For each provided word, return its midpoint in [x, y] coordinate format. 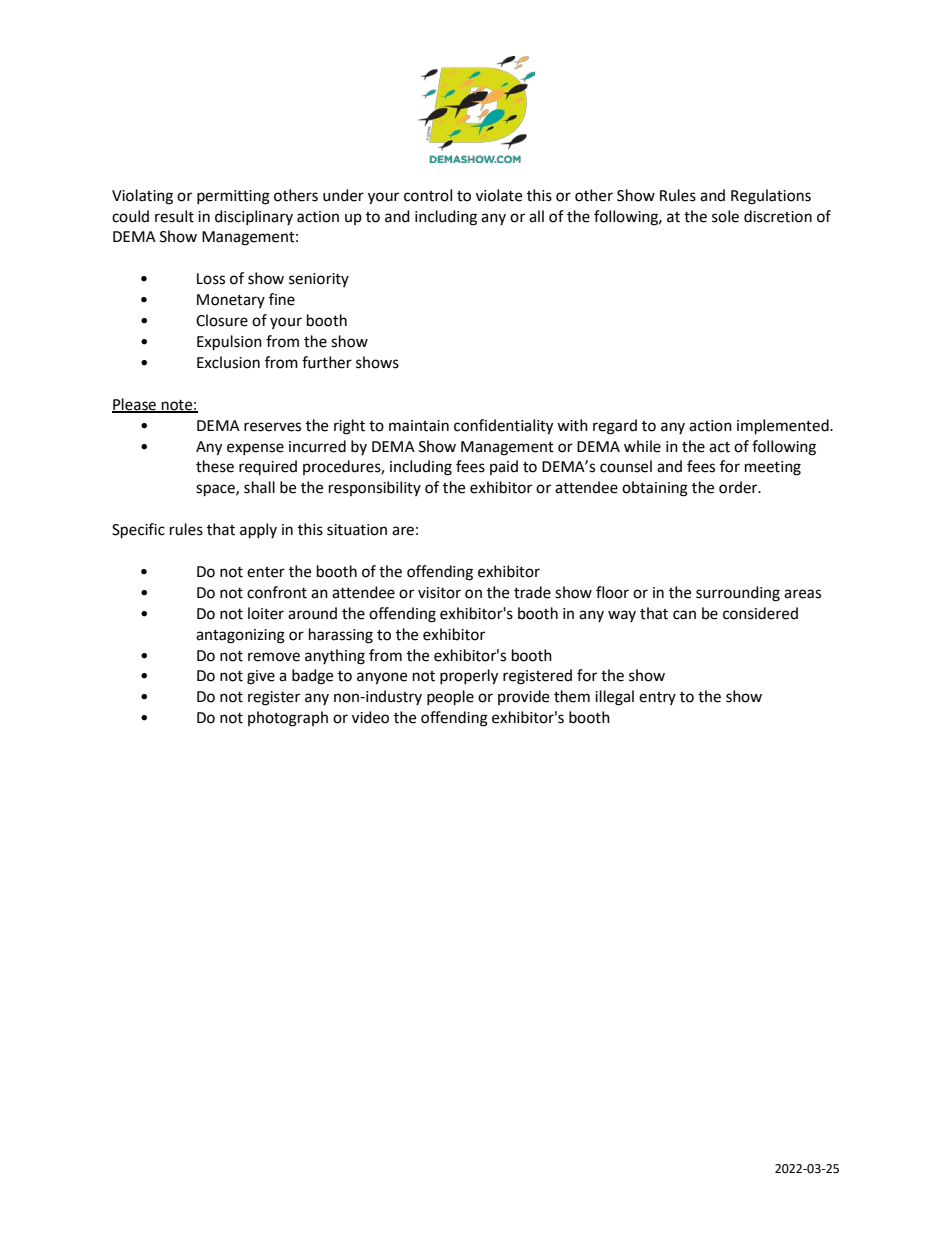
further [327, 362]
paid [504, 467]
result [174, 216]
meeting [773, 468]
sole [725, 216]
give [261, 677]
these [215, 466]
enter [266, 572]
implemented [784, 427]
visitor [439, 593]
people [450, 698]
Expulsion [229, 343]
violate [499, 195]
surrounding [738, 594]
